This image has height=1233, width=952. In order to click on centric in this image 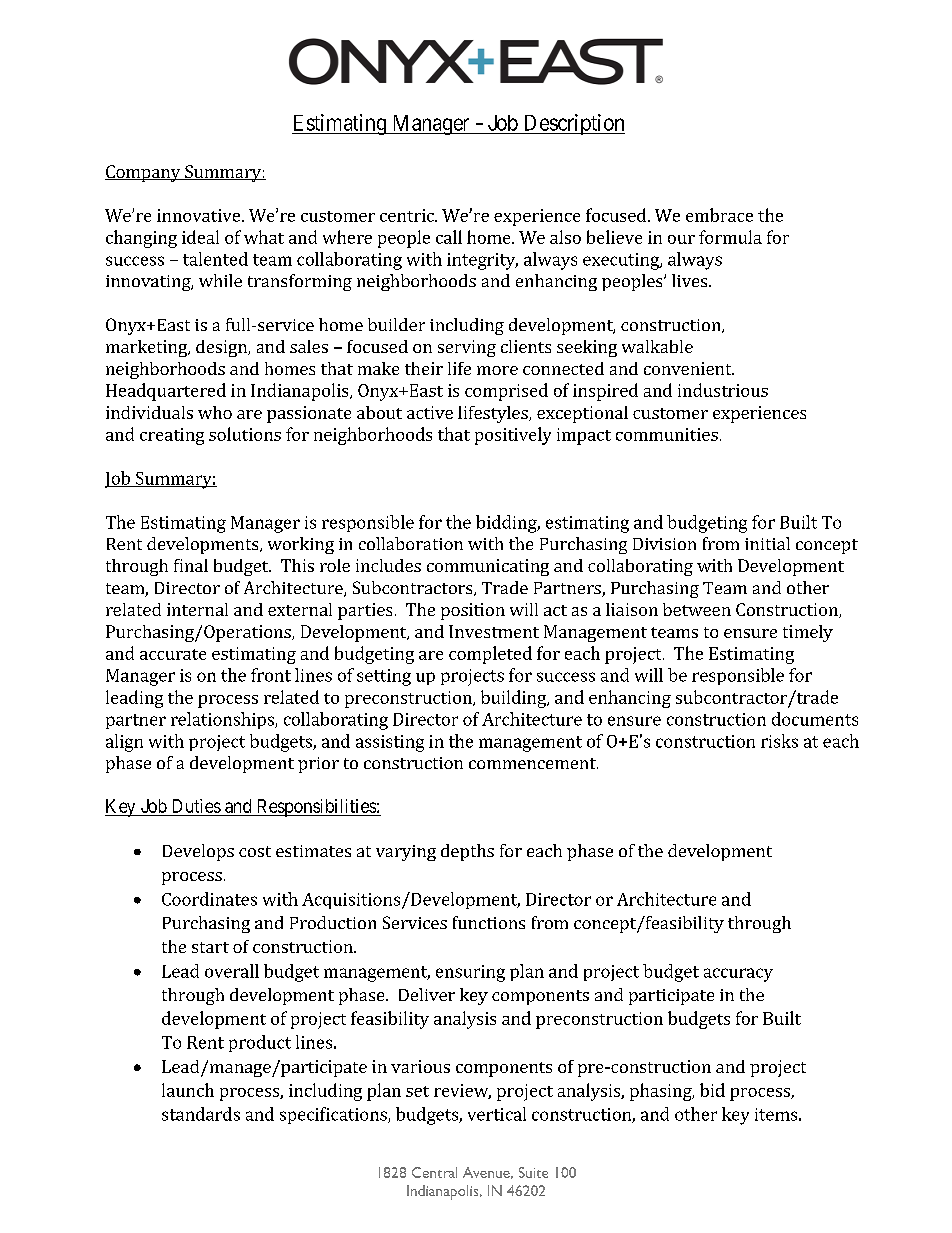, I will do `click(408, 215)`.
